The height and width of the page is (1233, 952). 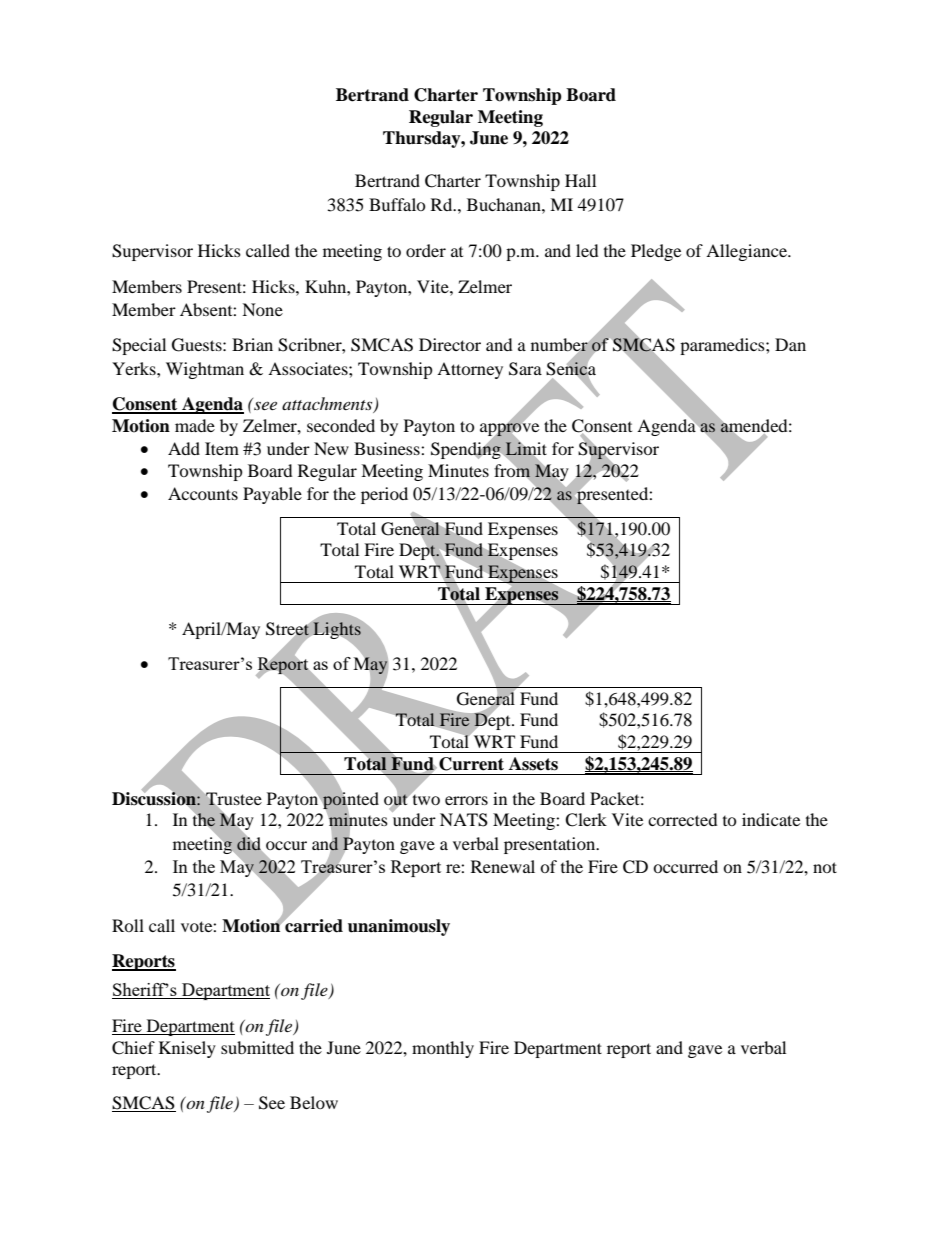 I want to click on None, so click(x=262, y=309).
